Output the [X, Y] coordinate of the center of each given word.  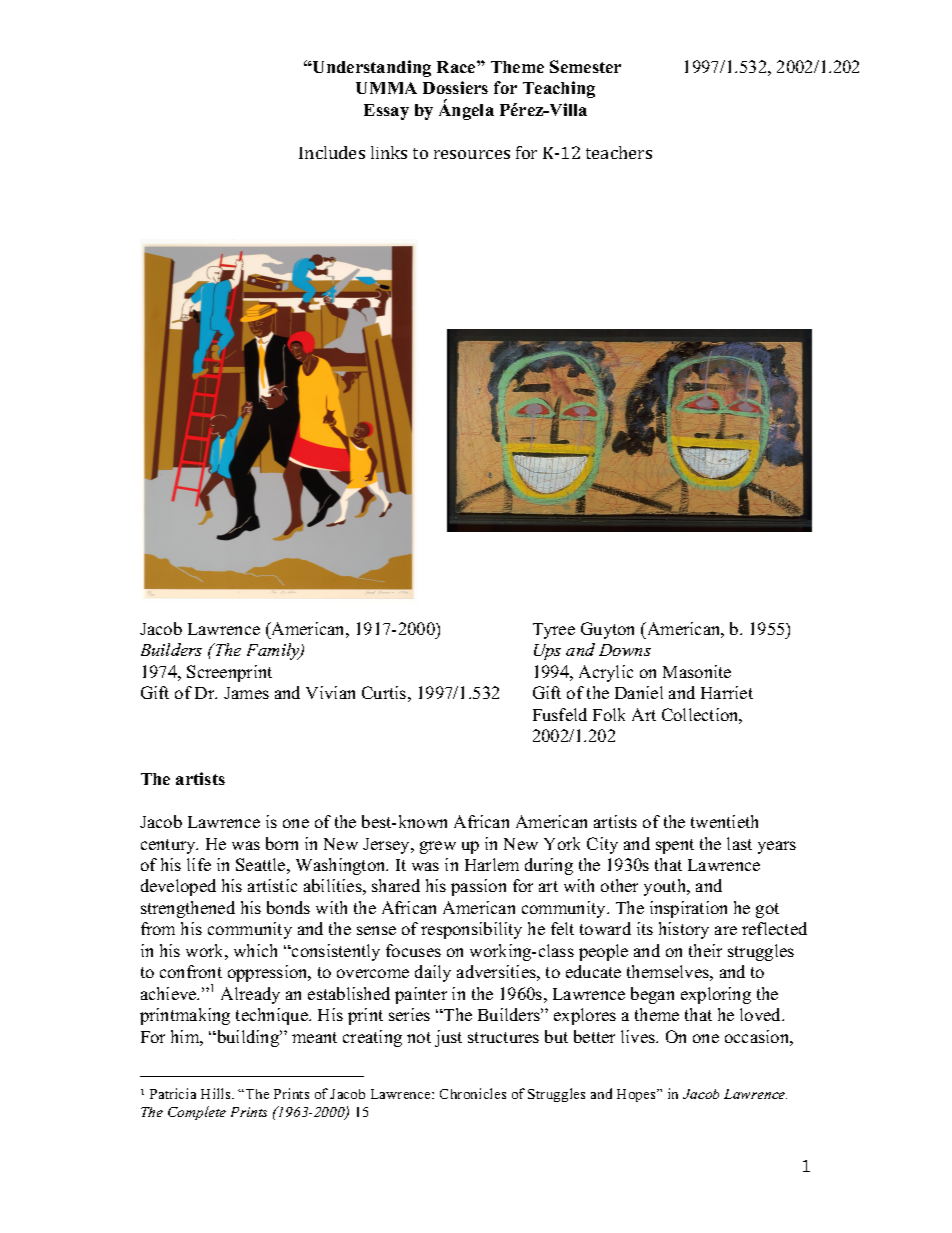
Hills [217, 1093]
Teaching [559, 89]
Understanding [371, 68]
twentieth [724, 821]
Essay [386, 112]
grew [438, 847]
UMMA [386, 88]
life [199, 864]
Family [274, 651]
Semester [585, 66]
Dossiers [455, 87]
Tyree [554, 631]
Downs [625, 650]
